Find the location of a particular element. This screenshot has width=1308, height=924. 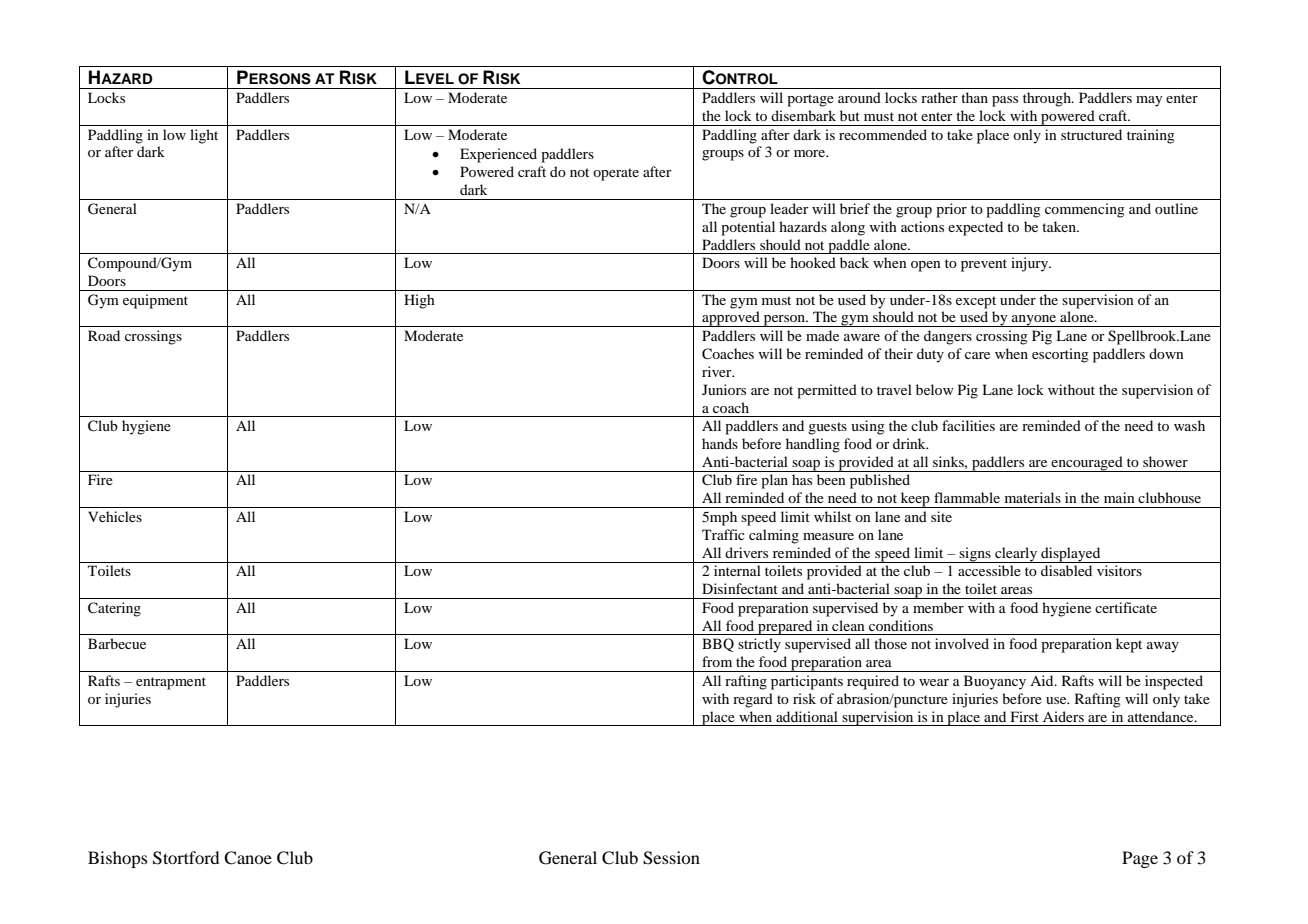

kept is located at coordinates (1129, 645).
